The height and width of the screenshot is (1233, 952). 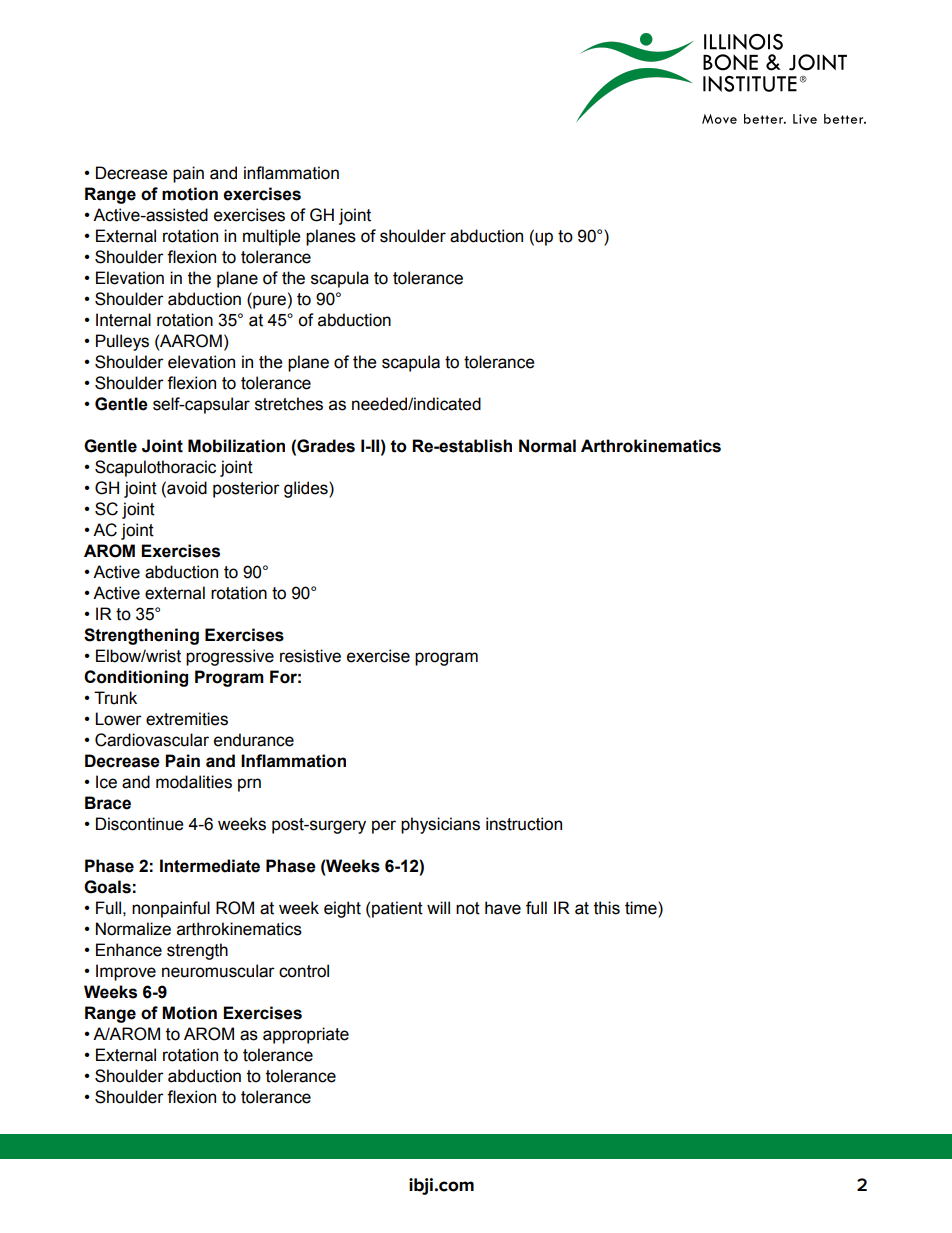 What do you see at coordinates (140, 824) in the screenshot?
I see `Discontinue` at bounding box center [140, 824].
